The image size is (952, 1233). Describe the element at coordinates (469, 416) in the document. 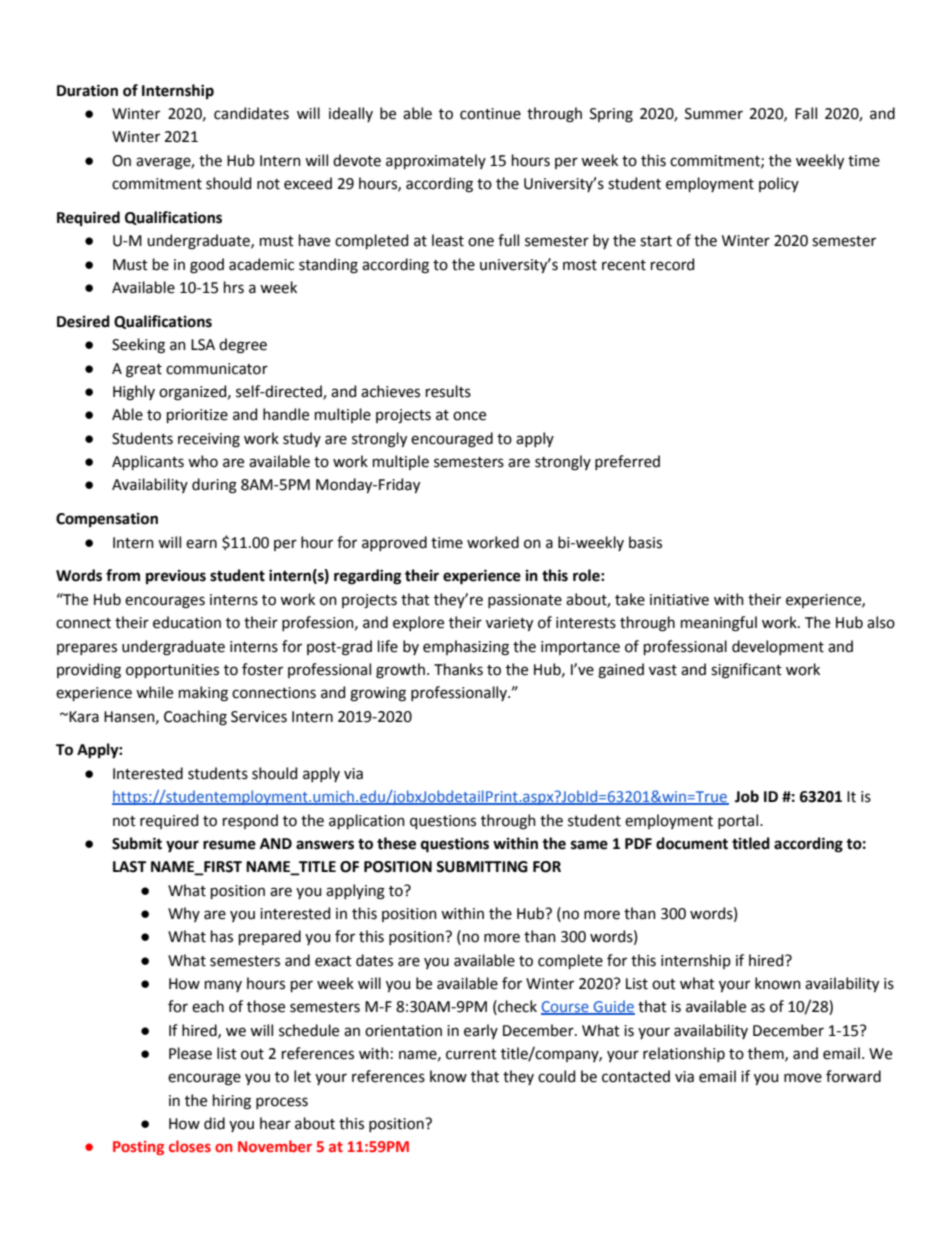

I see `once` at that location.
